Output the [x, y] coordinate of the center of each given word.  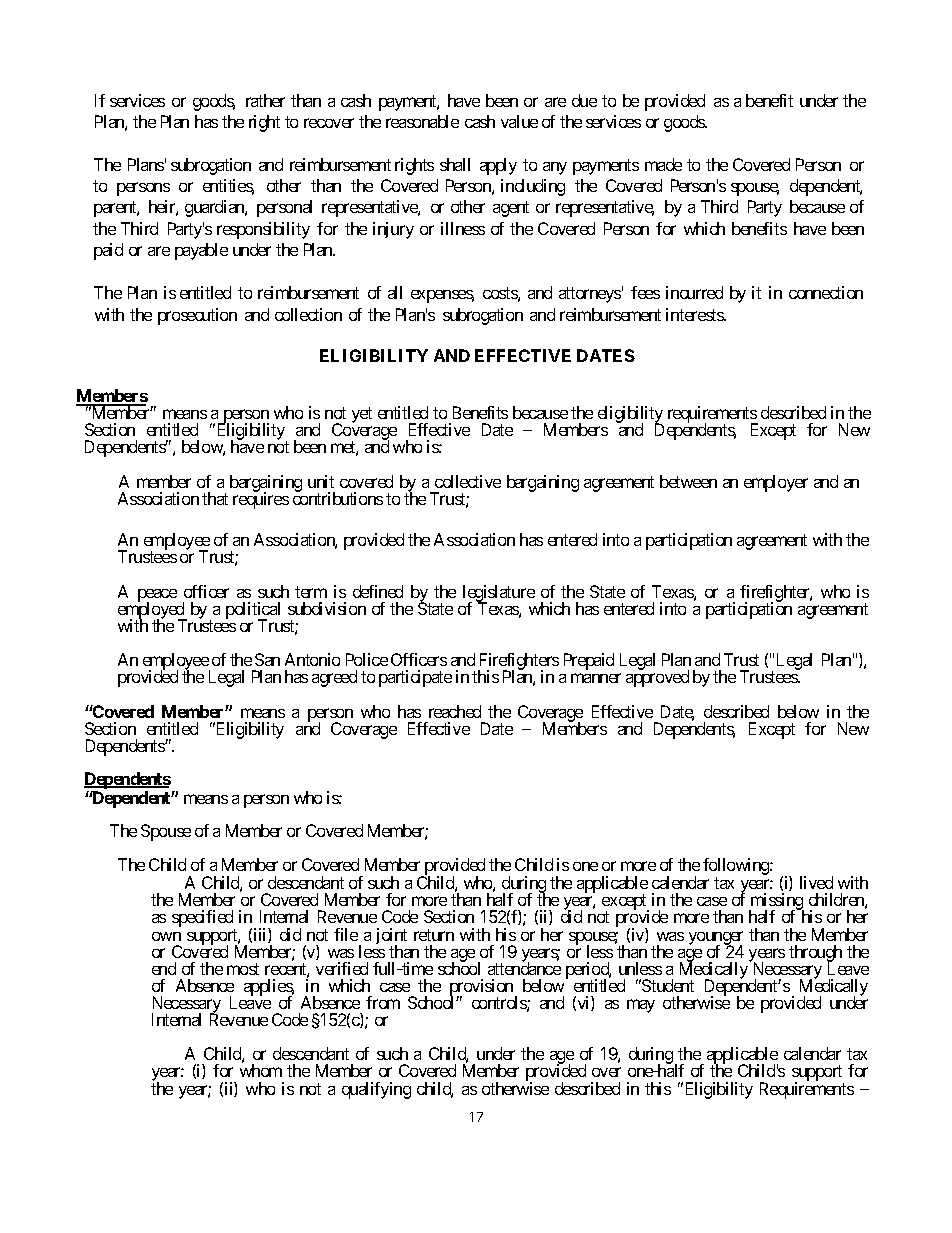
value [519, 121]
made [663, 164]
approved [657, 678]
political [253, 611]
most [243, 969]
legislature [499, 594]
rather [265, 100]
